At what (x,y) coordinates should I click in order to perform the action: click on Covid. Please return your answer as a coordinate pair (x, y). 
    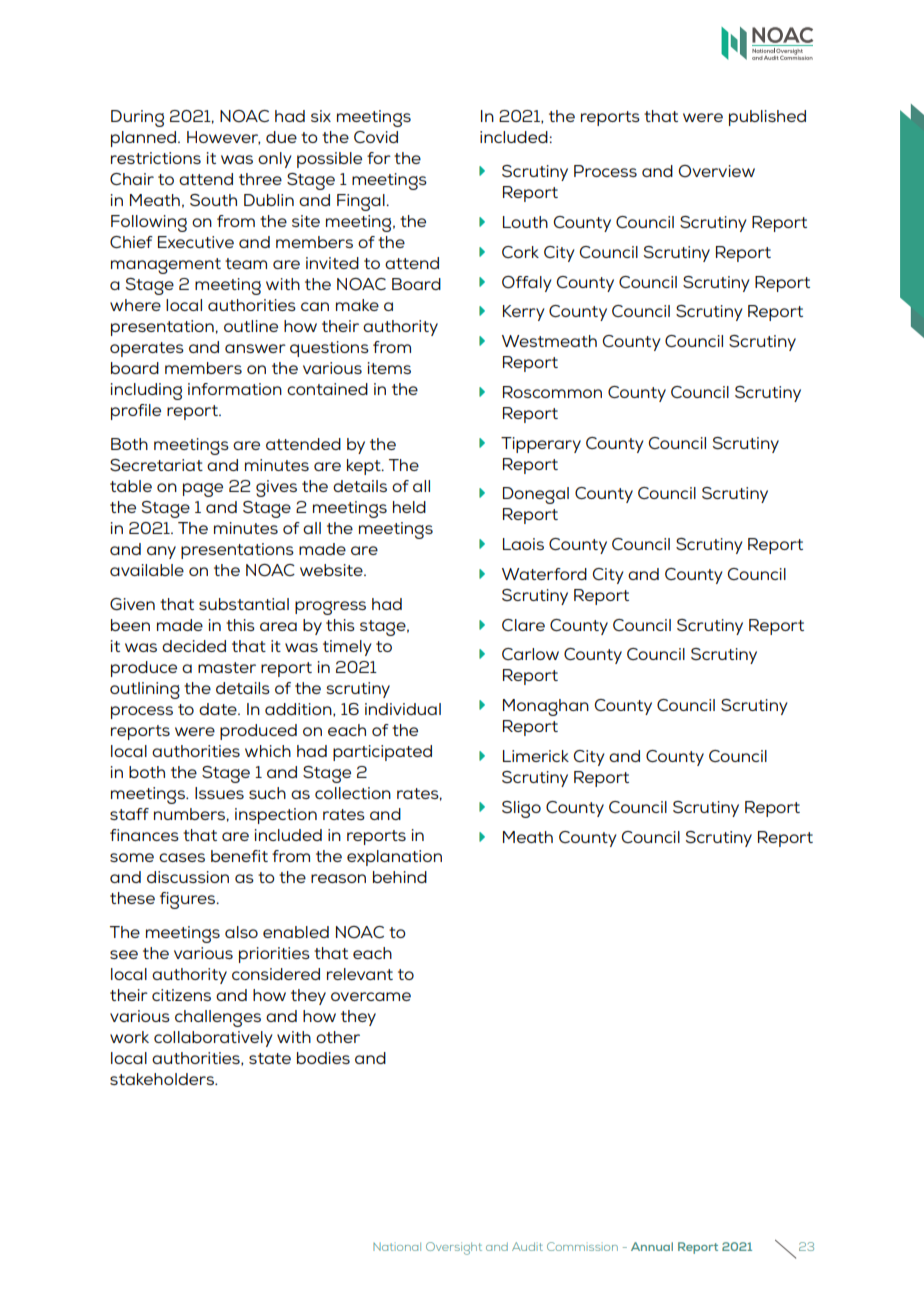
    Looking at the image, I should click on (376, 137).
